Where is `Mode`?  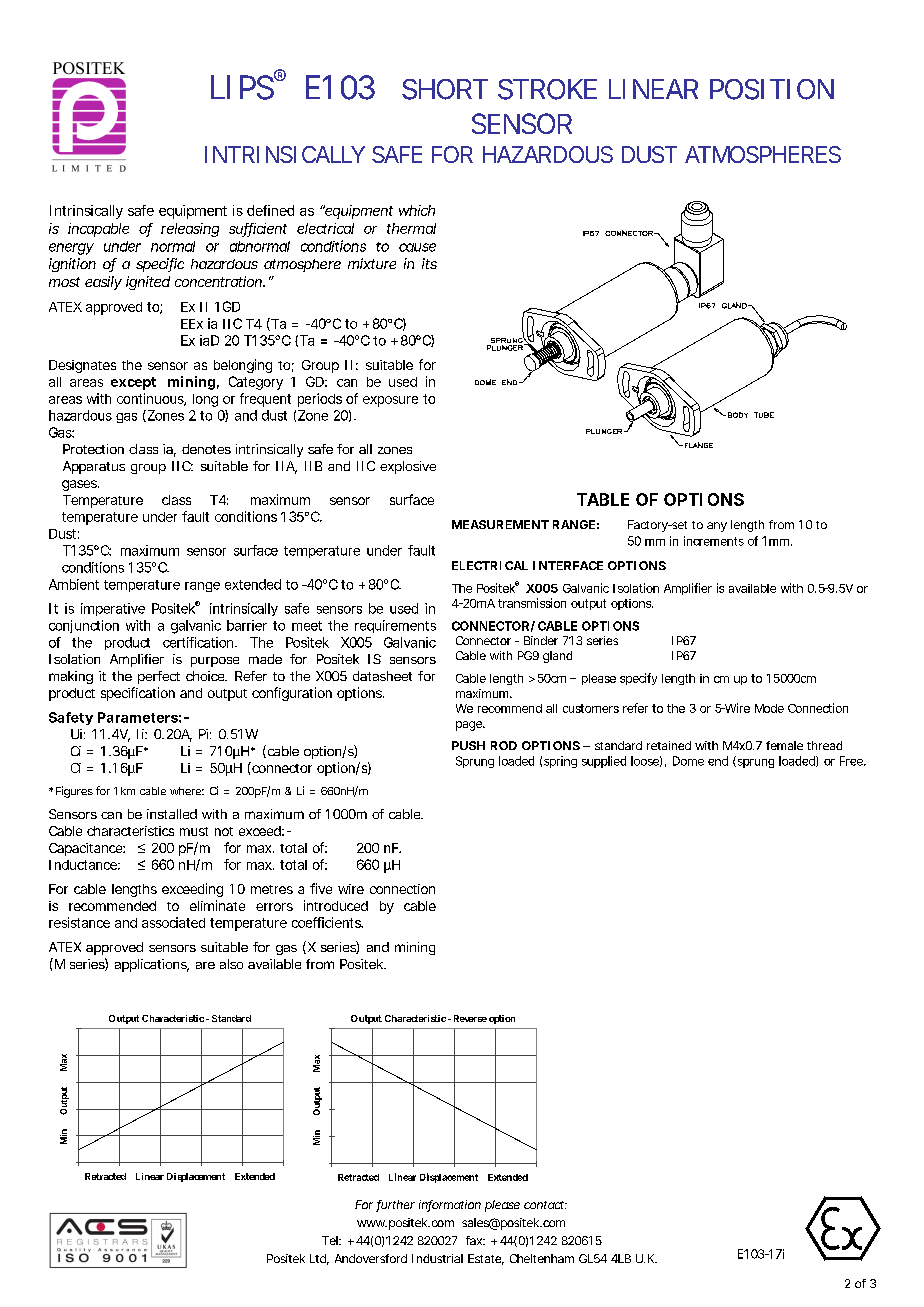 Mode is located at coordinates (769, 708).
